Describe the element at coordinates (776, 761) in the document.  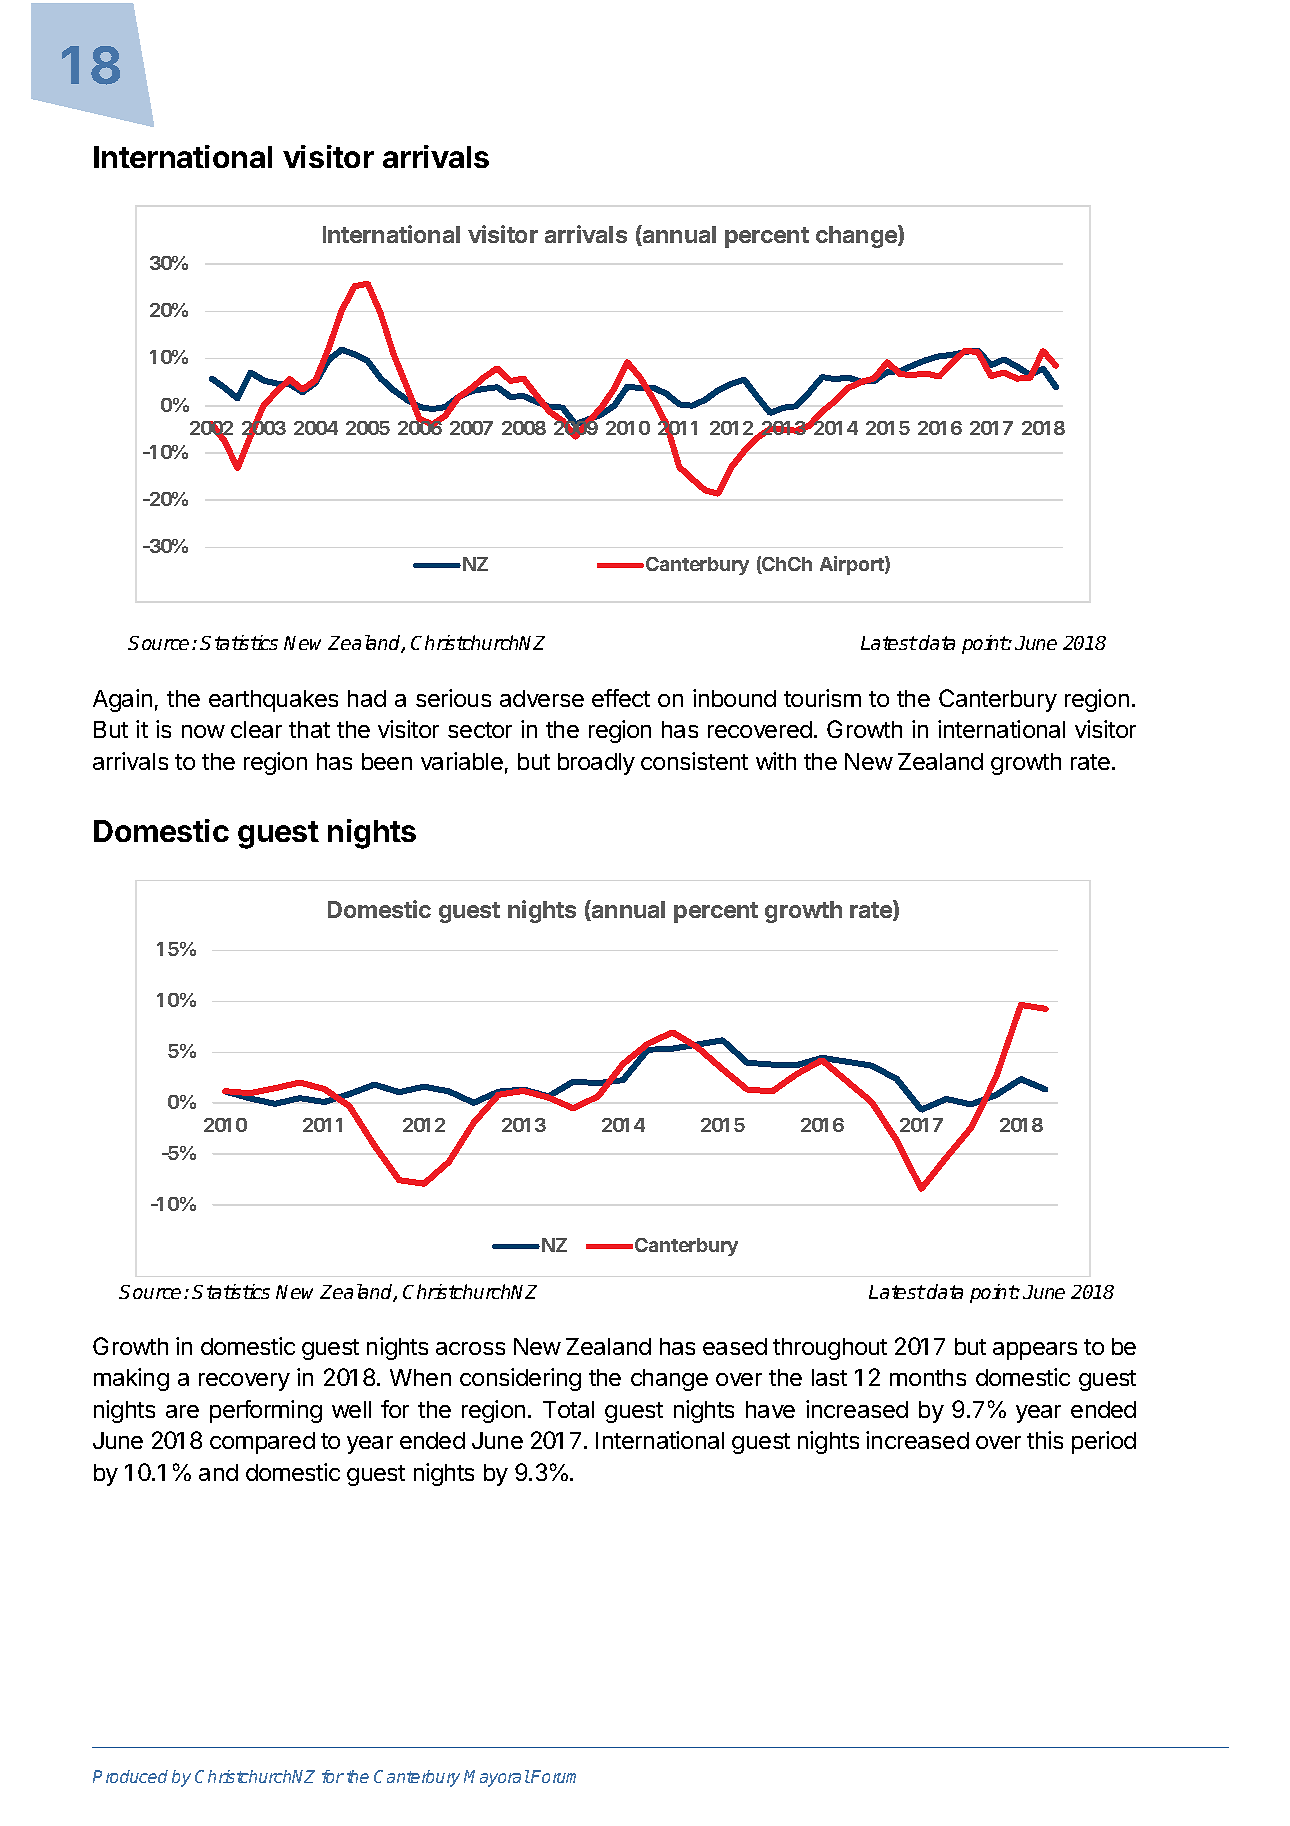
I see `with` at that location.
